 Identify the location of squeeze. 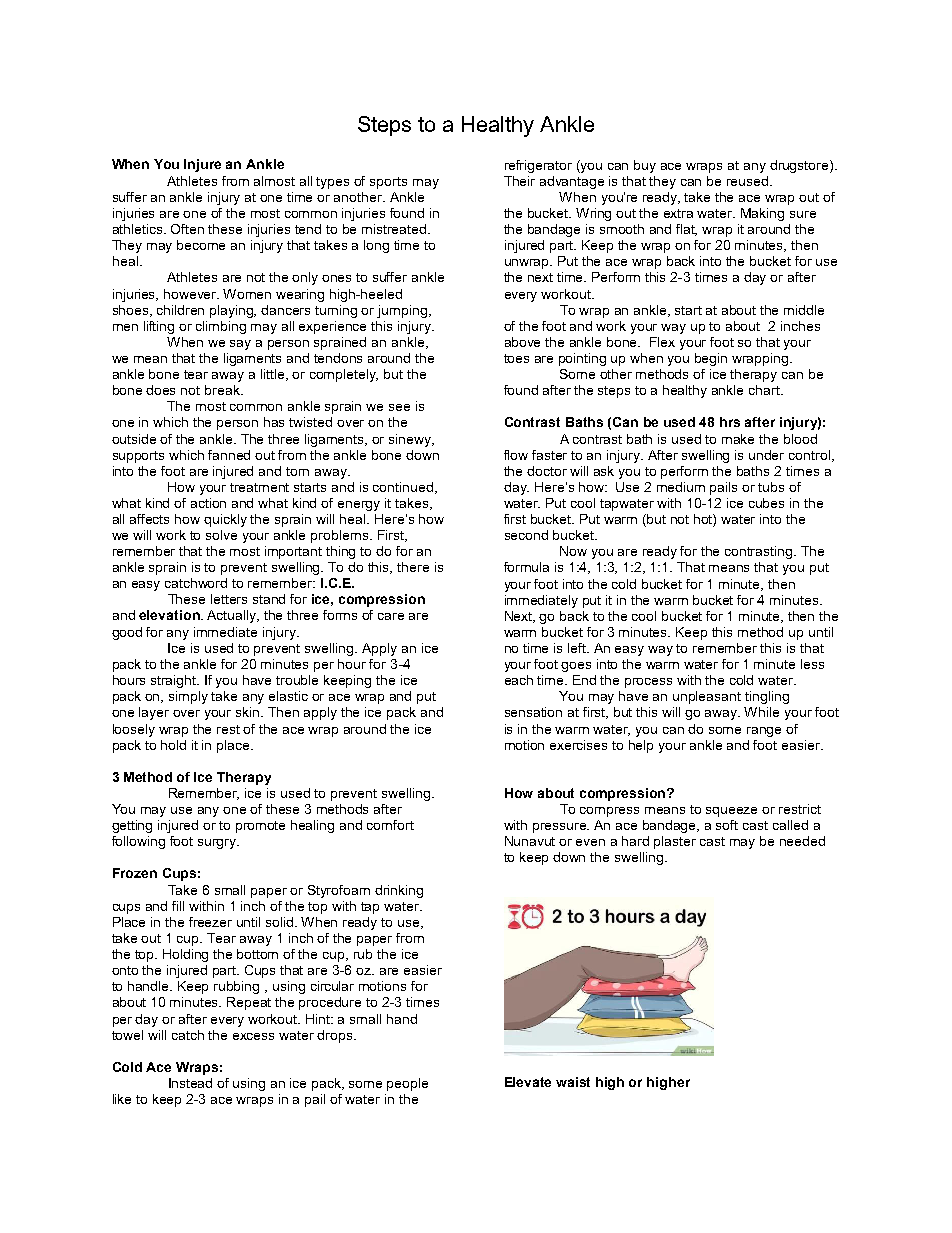
(731, 812).
